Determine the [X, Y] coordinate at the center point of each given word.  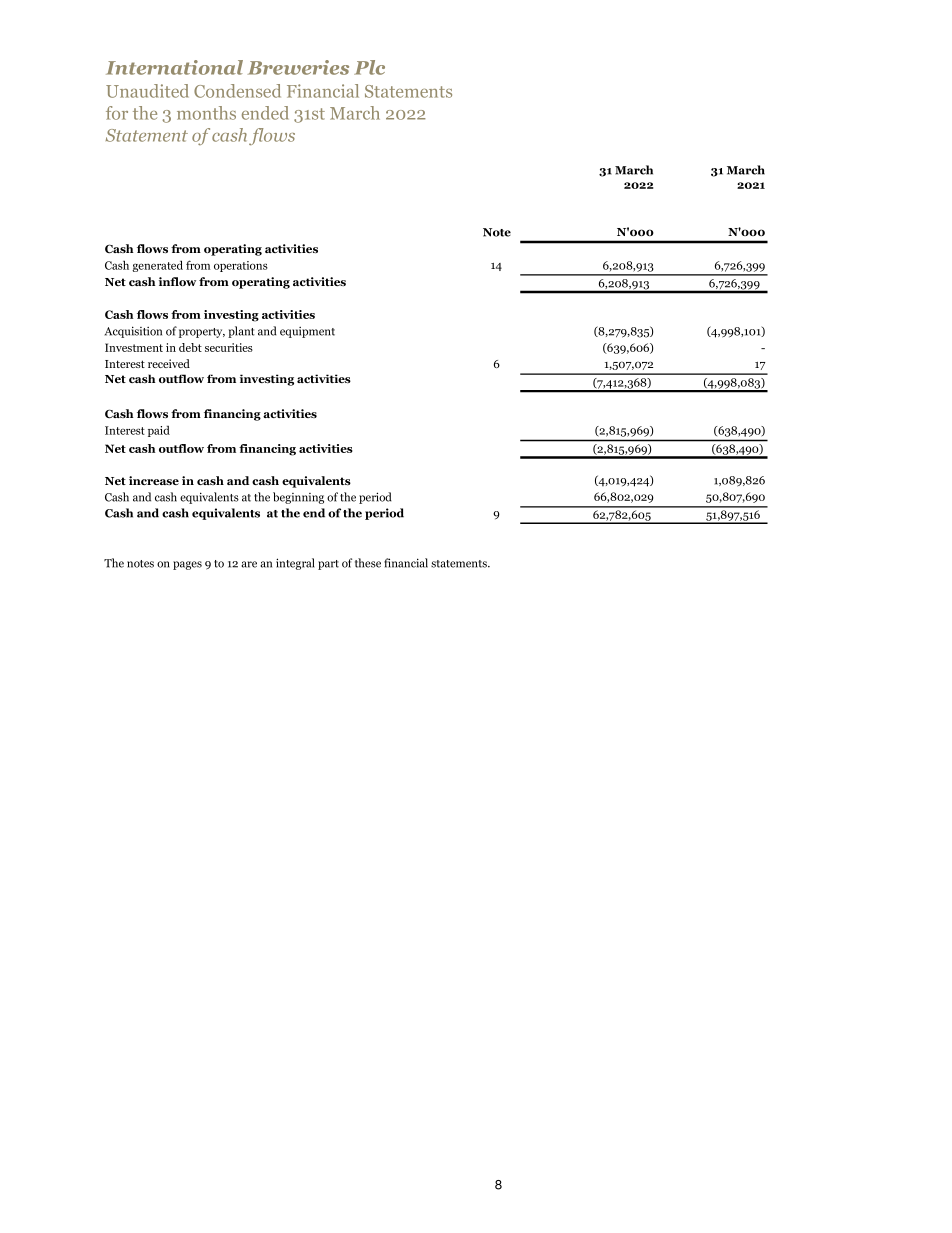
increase [154, 480]
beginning [298, 498]
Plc [369, 67]
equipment [307, 332]
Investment [134, 347]
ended [265, 113]
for [117, 113]
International [174, 67]
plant [241, 332]
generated [157, 266]
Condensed [237, 91]
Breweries [298, 67]
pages [187, 565]
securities [229, 347]
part [328, 565]
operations [241, 266]
